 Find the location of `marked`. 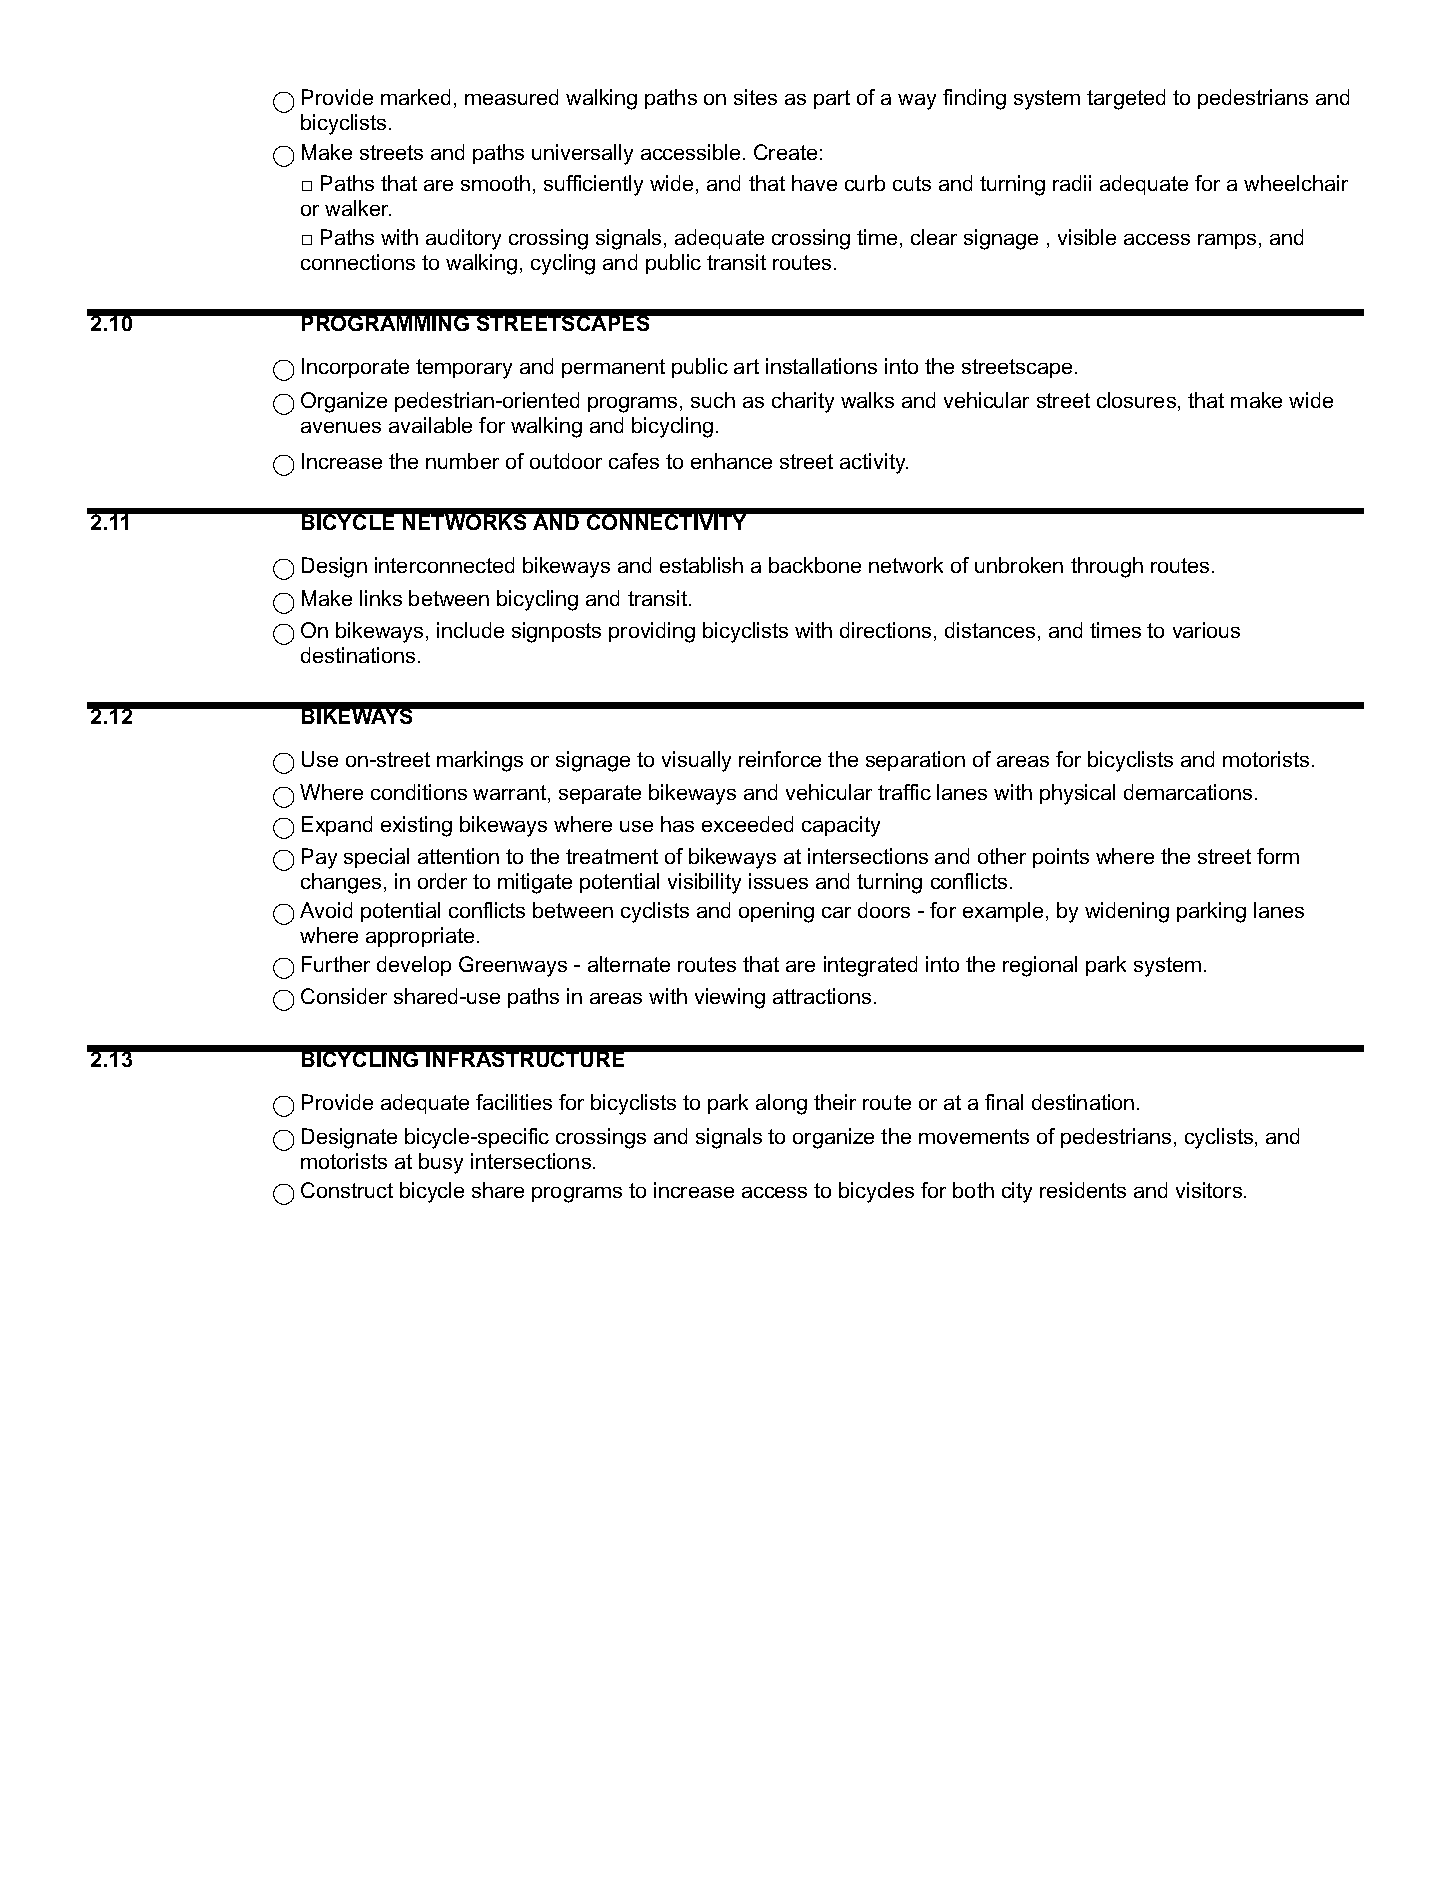

marked is located at coordinates (415, 97).
